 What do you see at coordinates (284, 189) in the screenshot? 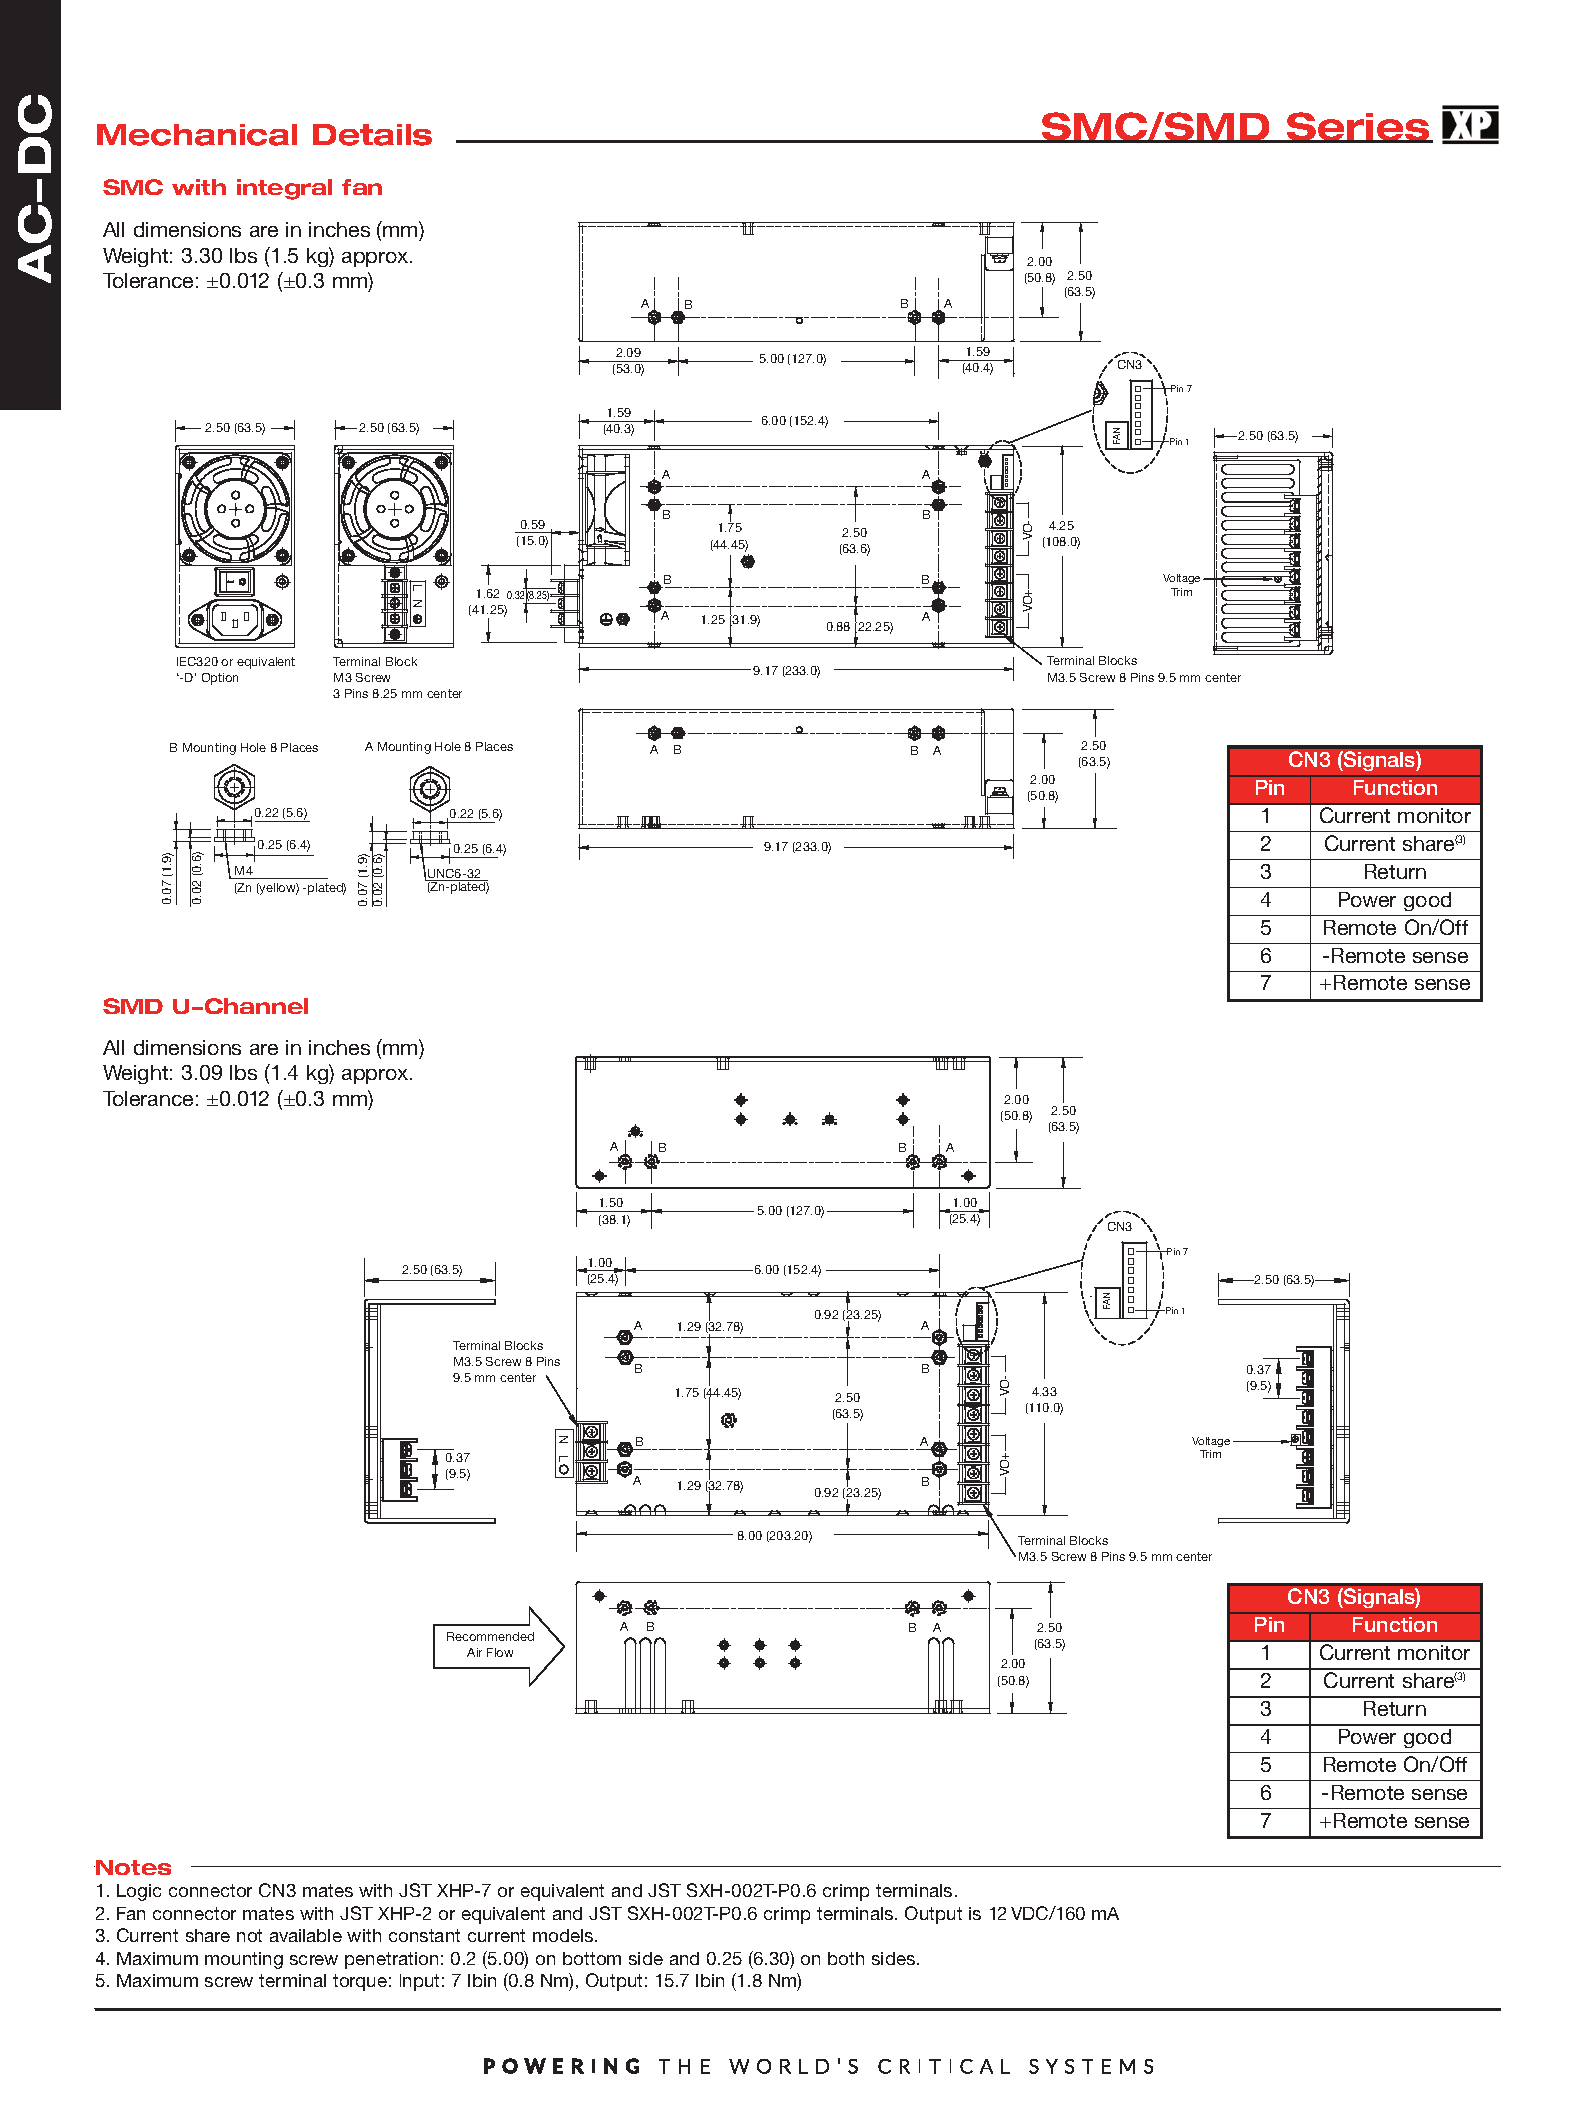
I see `integral` at bounding box center [284, 189].
